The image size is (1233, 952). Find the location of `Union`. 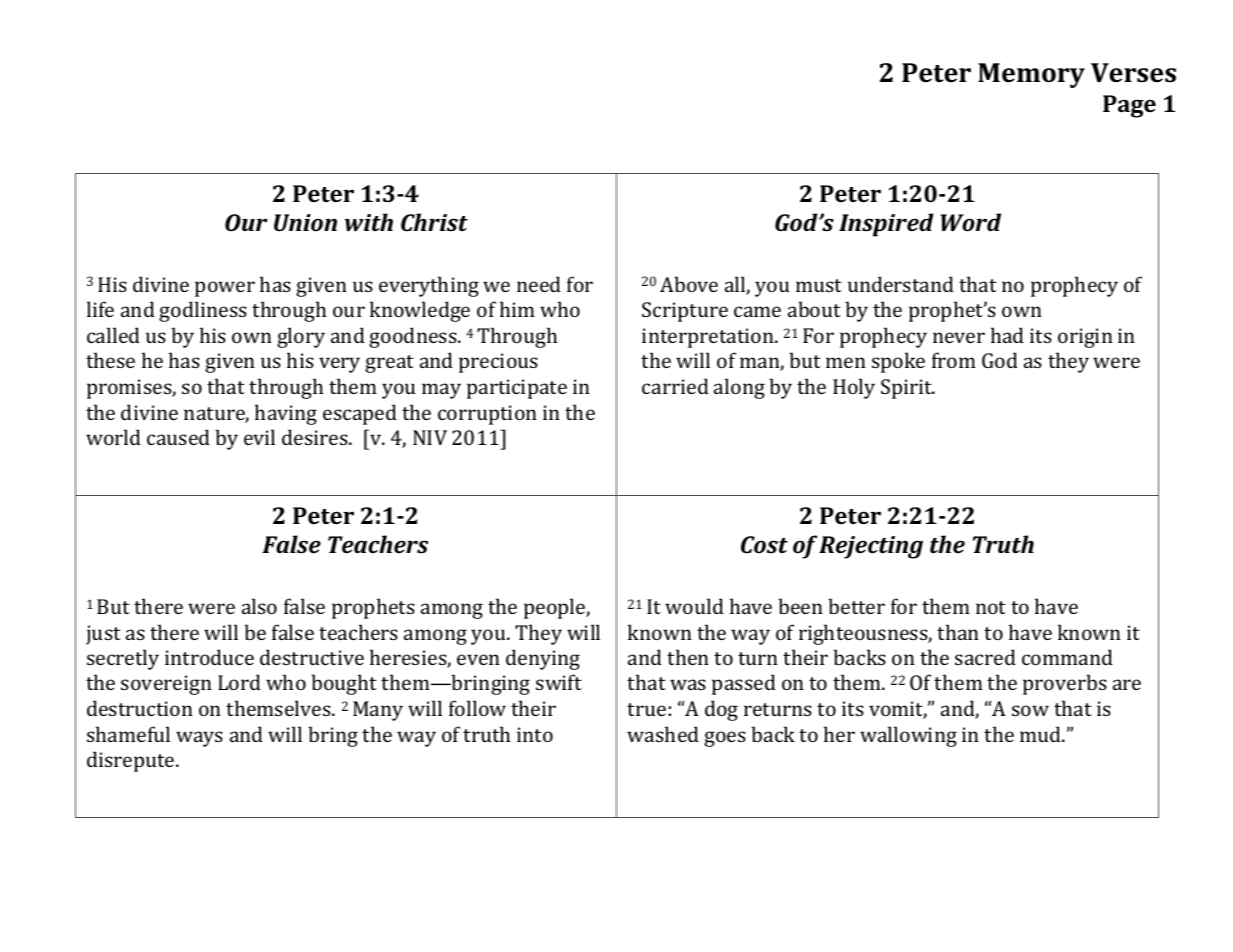

Union is located at coordinates (305, 222).
